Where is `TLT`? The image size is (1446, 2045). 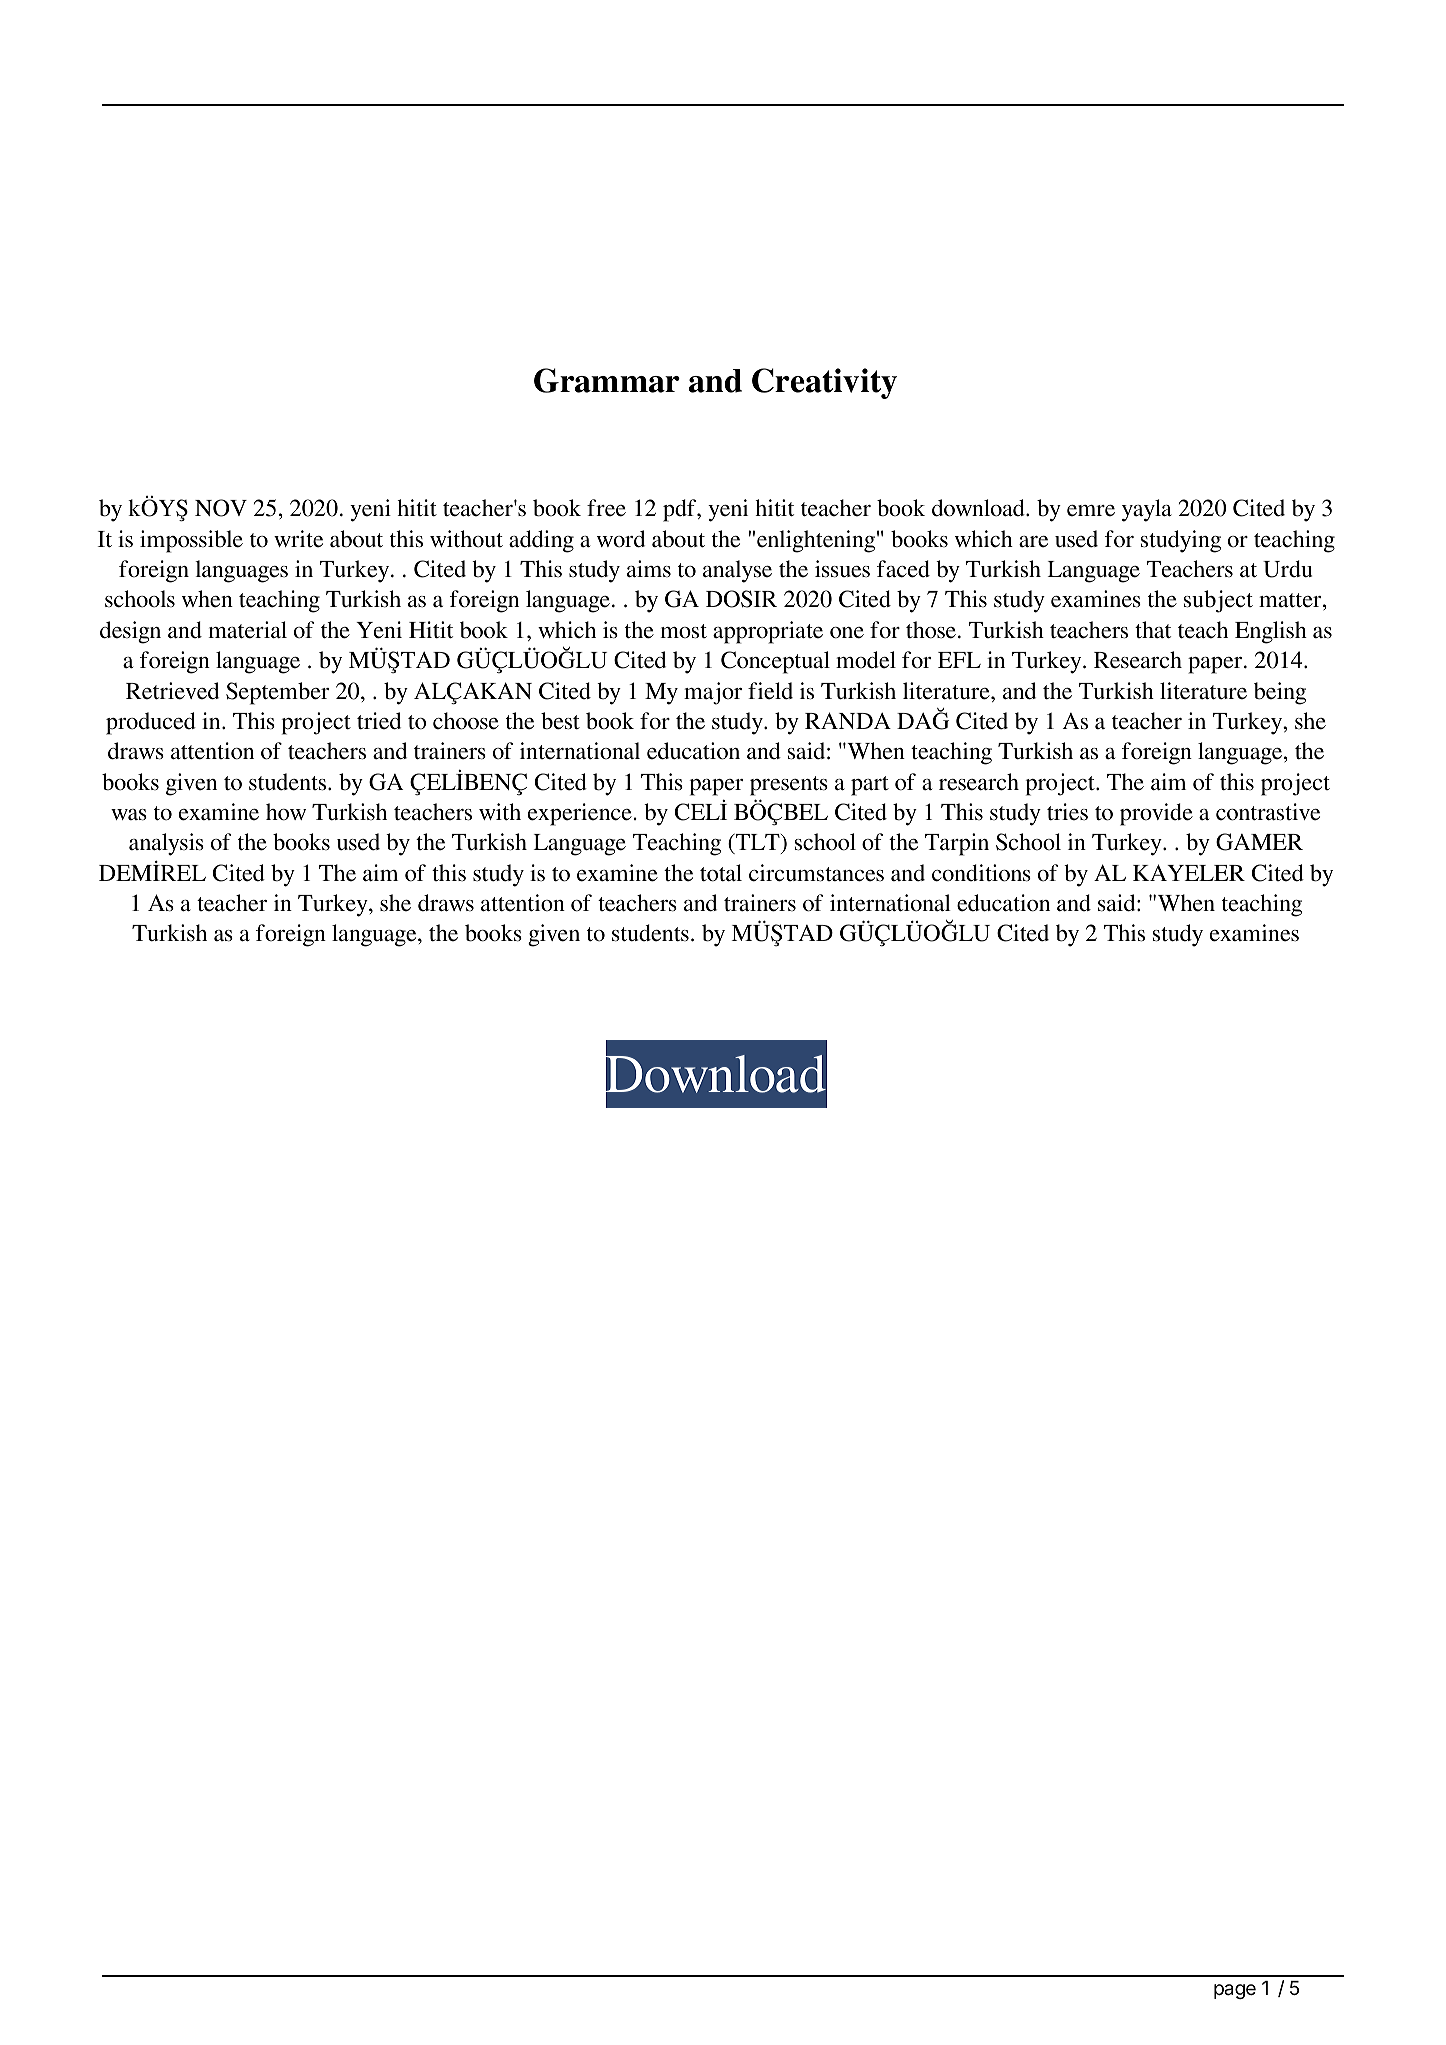 TLT is located at coordinates (758, 842).
